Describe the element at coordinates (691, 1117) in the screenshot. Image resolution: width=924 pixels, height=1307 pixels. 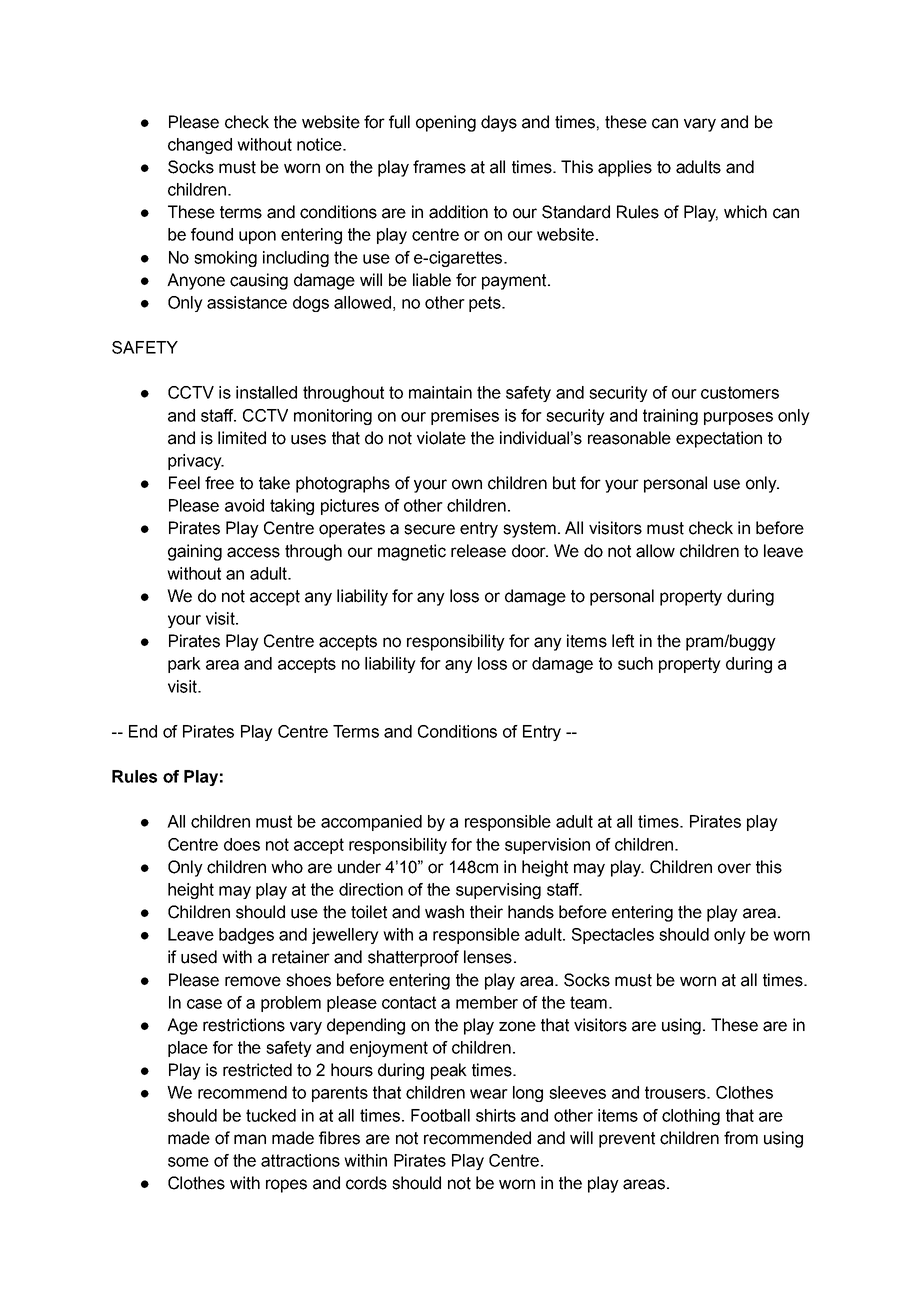
I see `clothing` at that location.
